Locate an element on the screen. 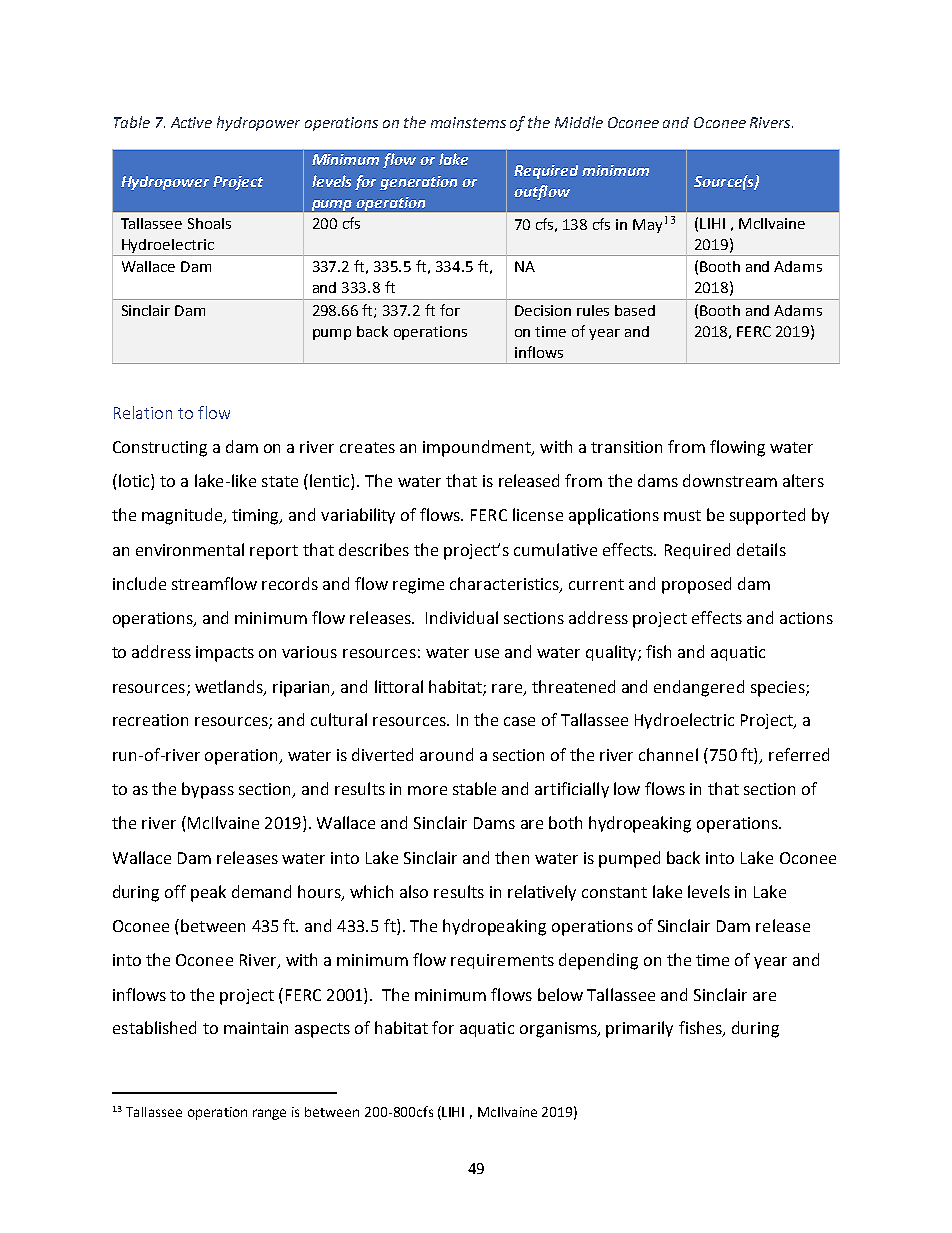 This screenshot has width=952, height=1233. range is located at coordinates (269, 1114).
